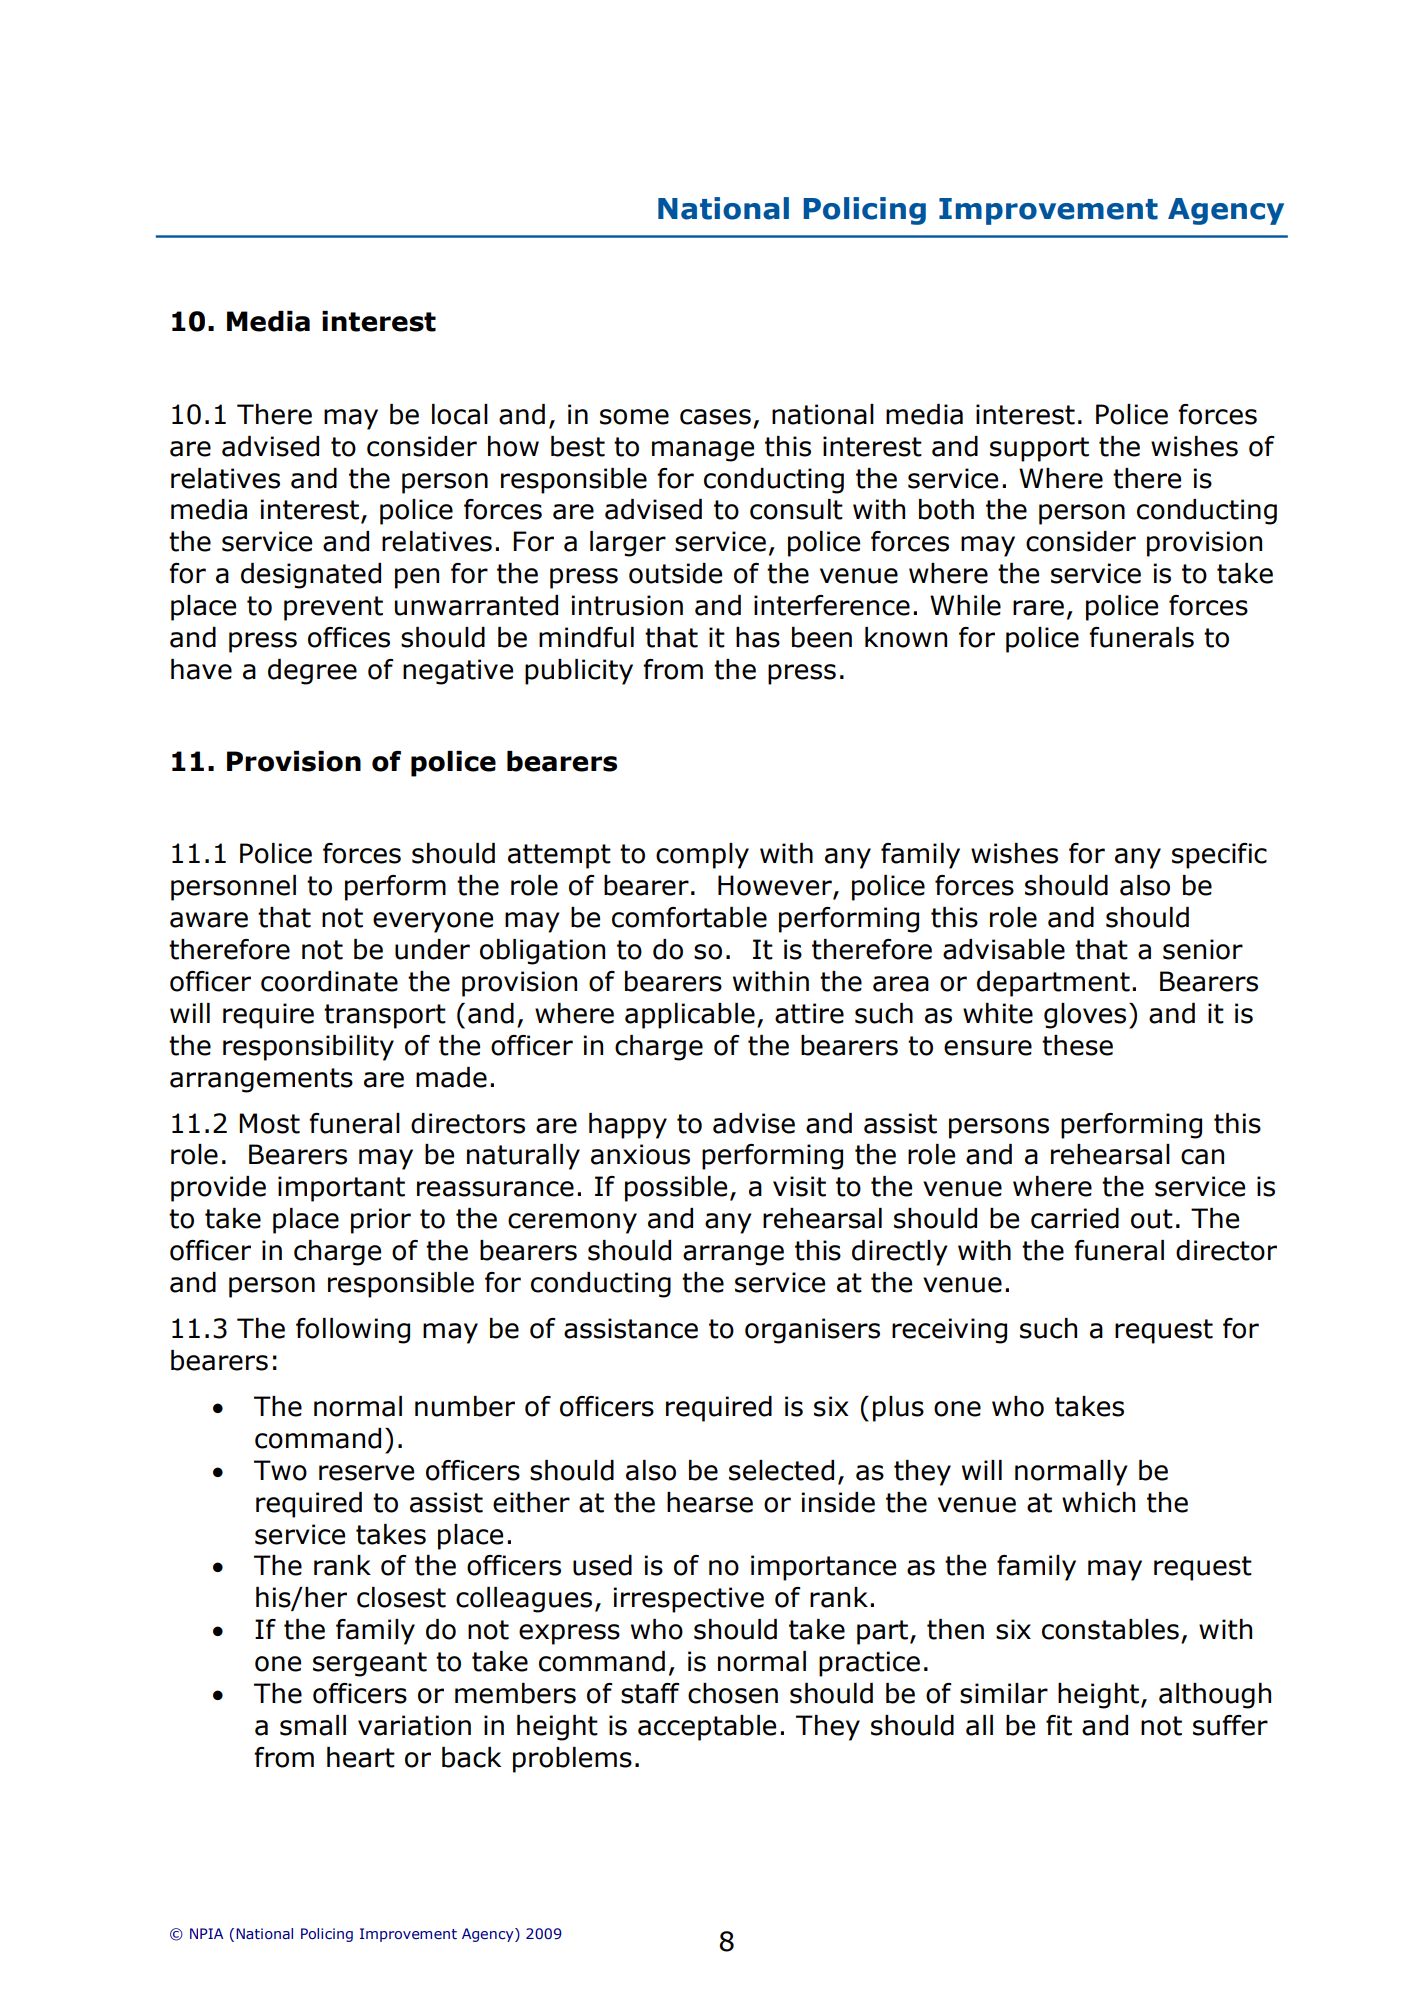 The image size is (1419, 2007). What do you see at coordinates (433, 922) in the image?
I see `everyone` at bounding box center [433, 922].
